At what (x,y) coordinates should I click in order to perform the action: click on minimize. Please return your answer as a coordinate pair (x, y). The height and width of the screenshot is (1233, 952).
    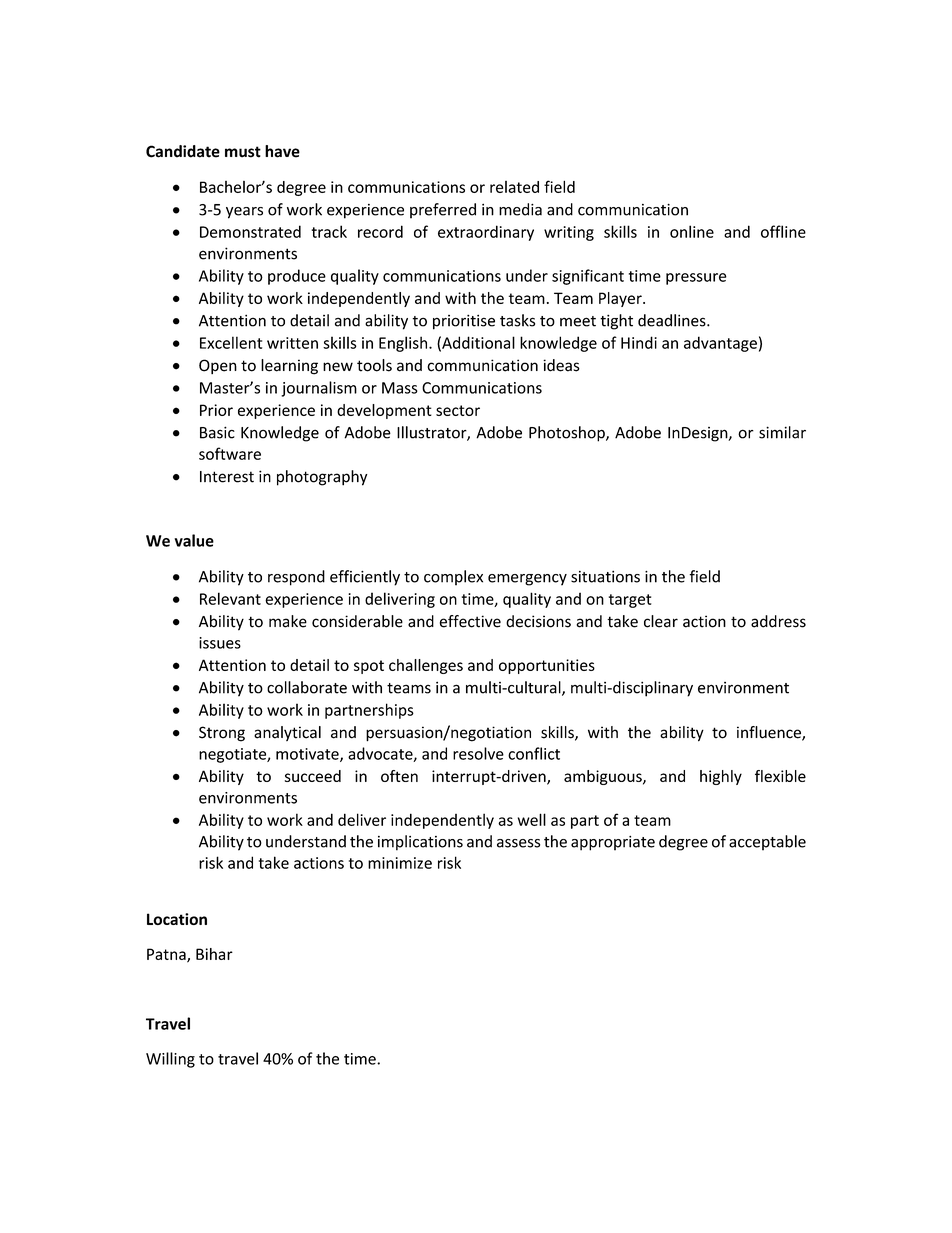
    Looking at the image, I should click on (400, 863).
